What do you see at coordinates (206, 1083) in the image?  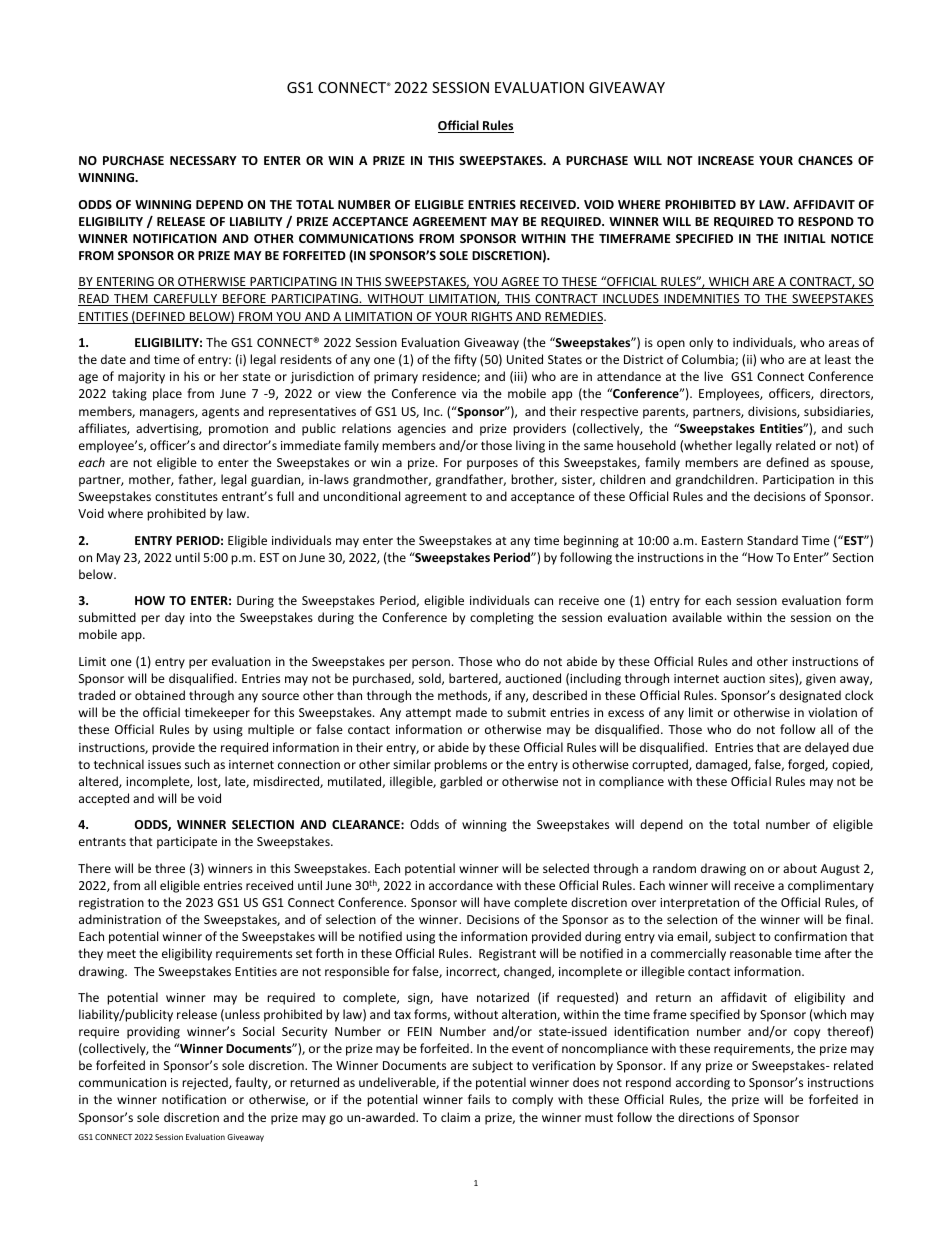 I see `rejected` at bounding box center [206, 1083].
